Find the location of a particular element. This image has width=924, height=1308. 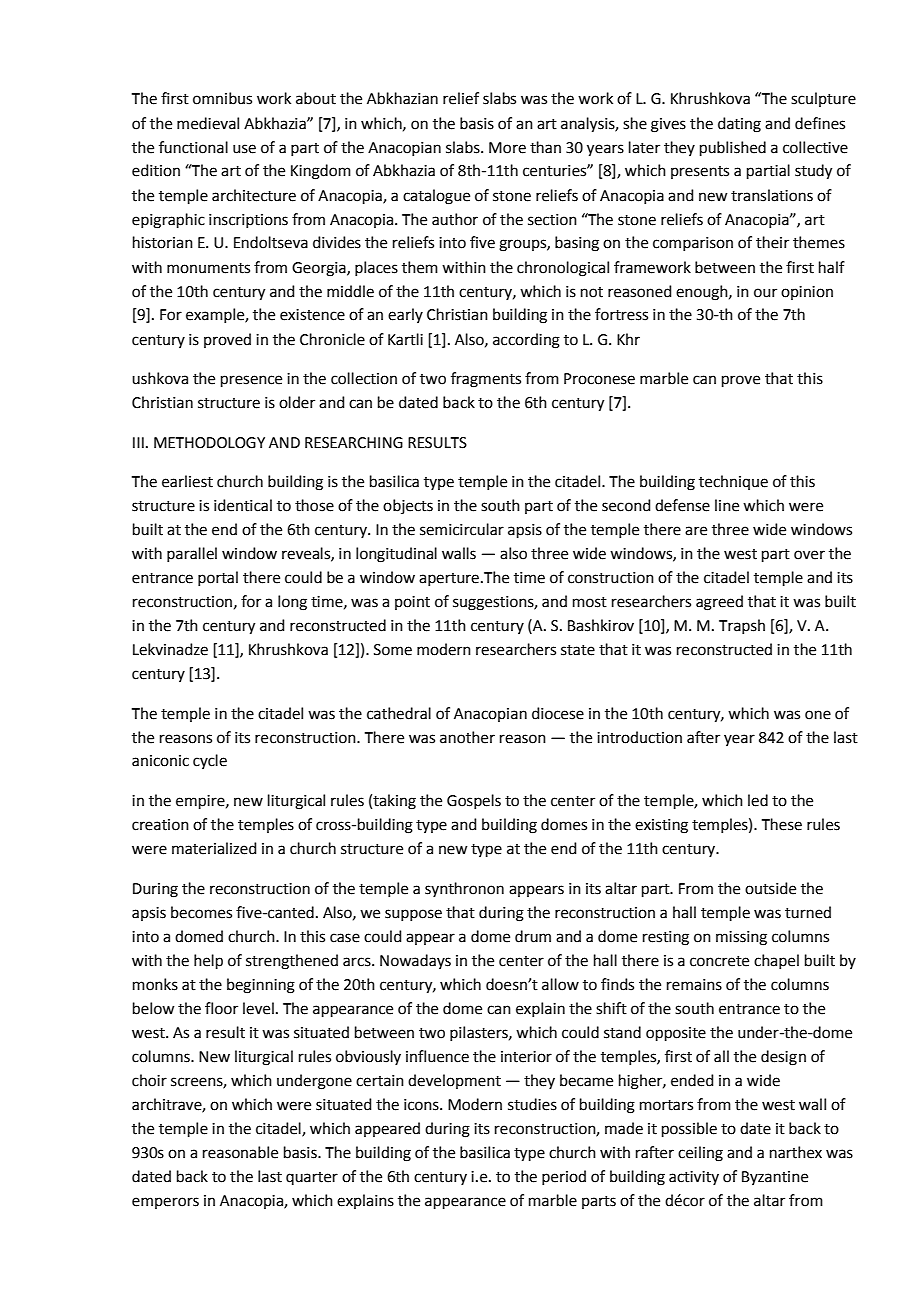

presence is located at coordinates (251, 381).
